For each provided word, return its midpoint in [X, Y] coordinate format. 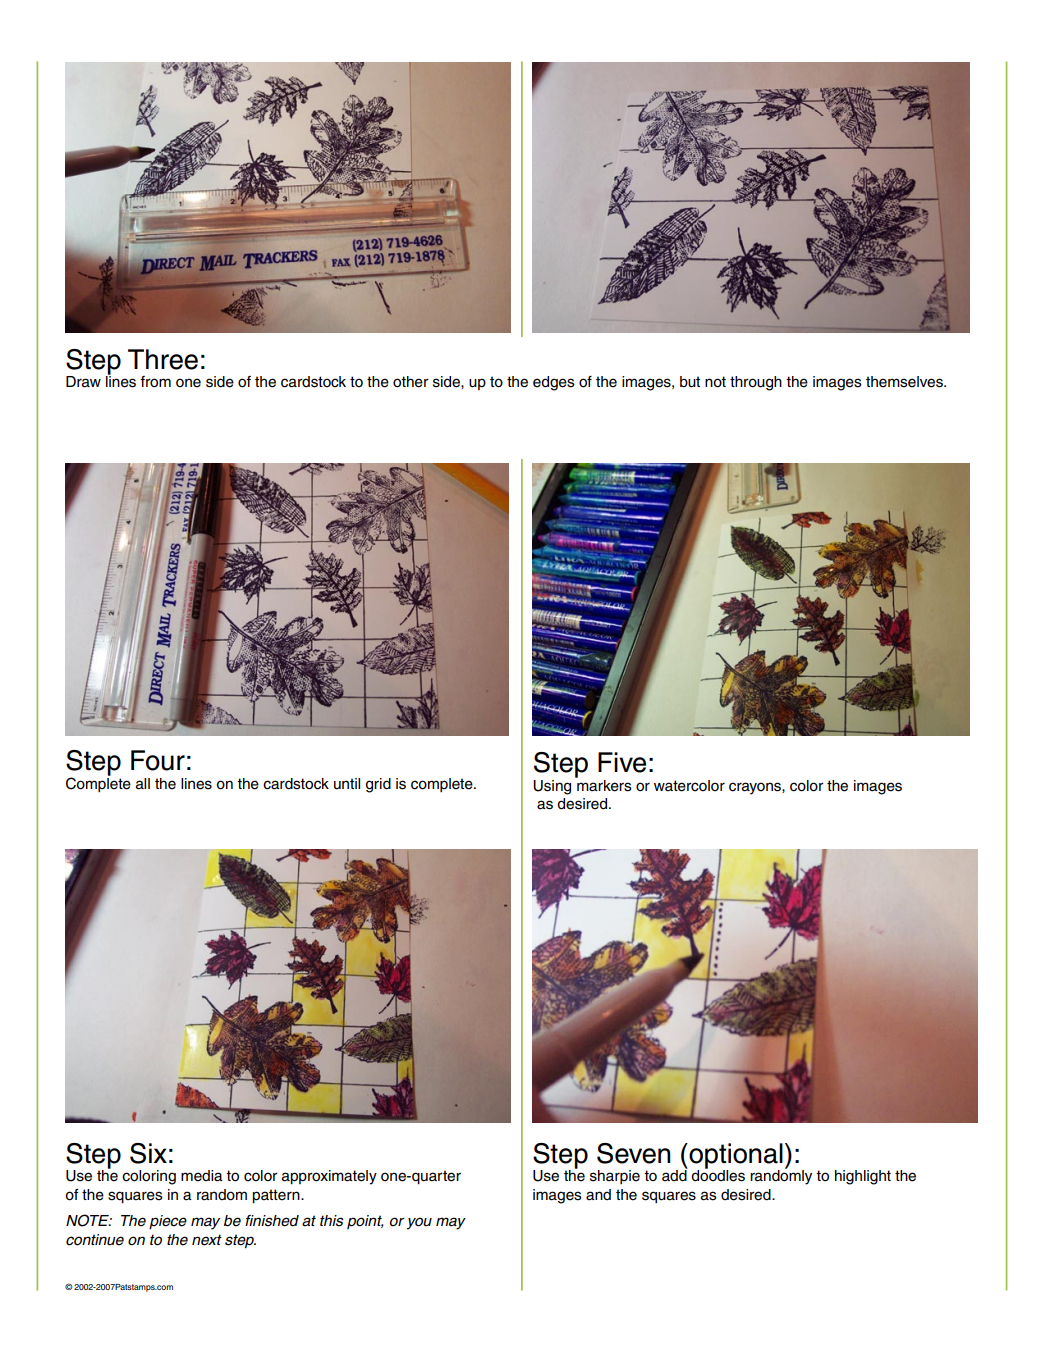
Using [552, 787]
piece [168, 1222]
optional [735, 1157]
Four [158, 760]
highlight [863, 1177]
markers [603, 784]
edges [554, 383]
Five [622, 762]
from [155, 382]
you [419, 1223]
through [756, 383]
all [143, 784]
